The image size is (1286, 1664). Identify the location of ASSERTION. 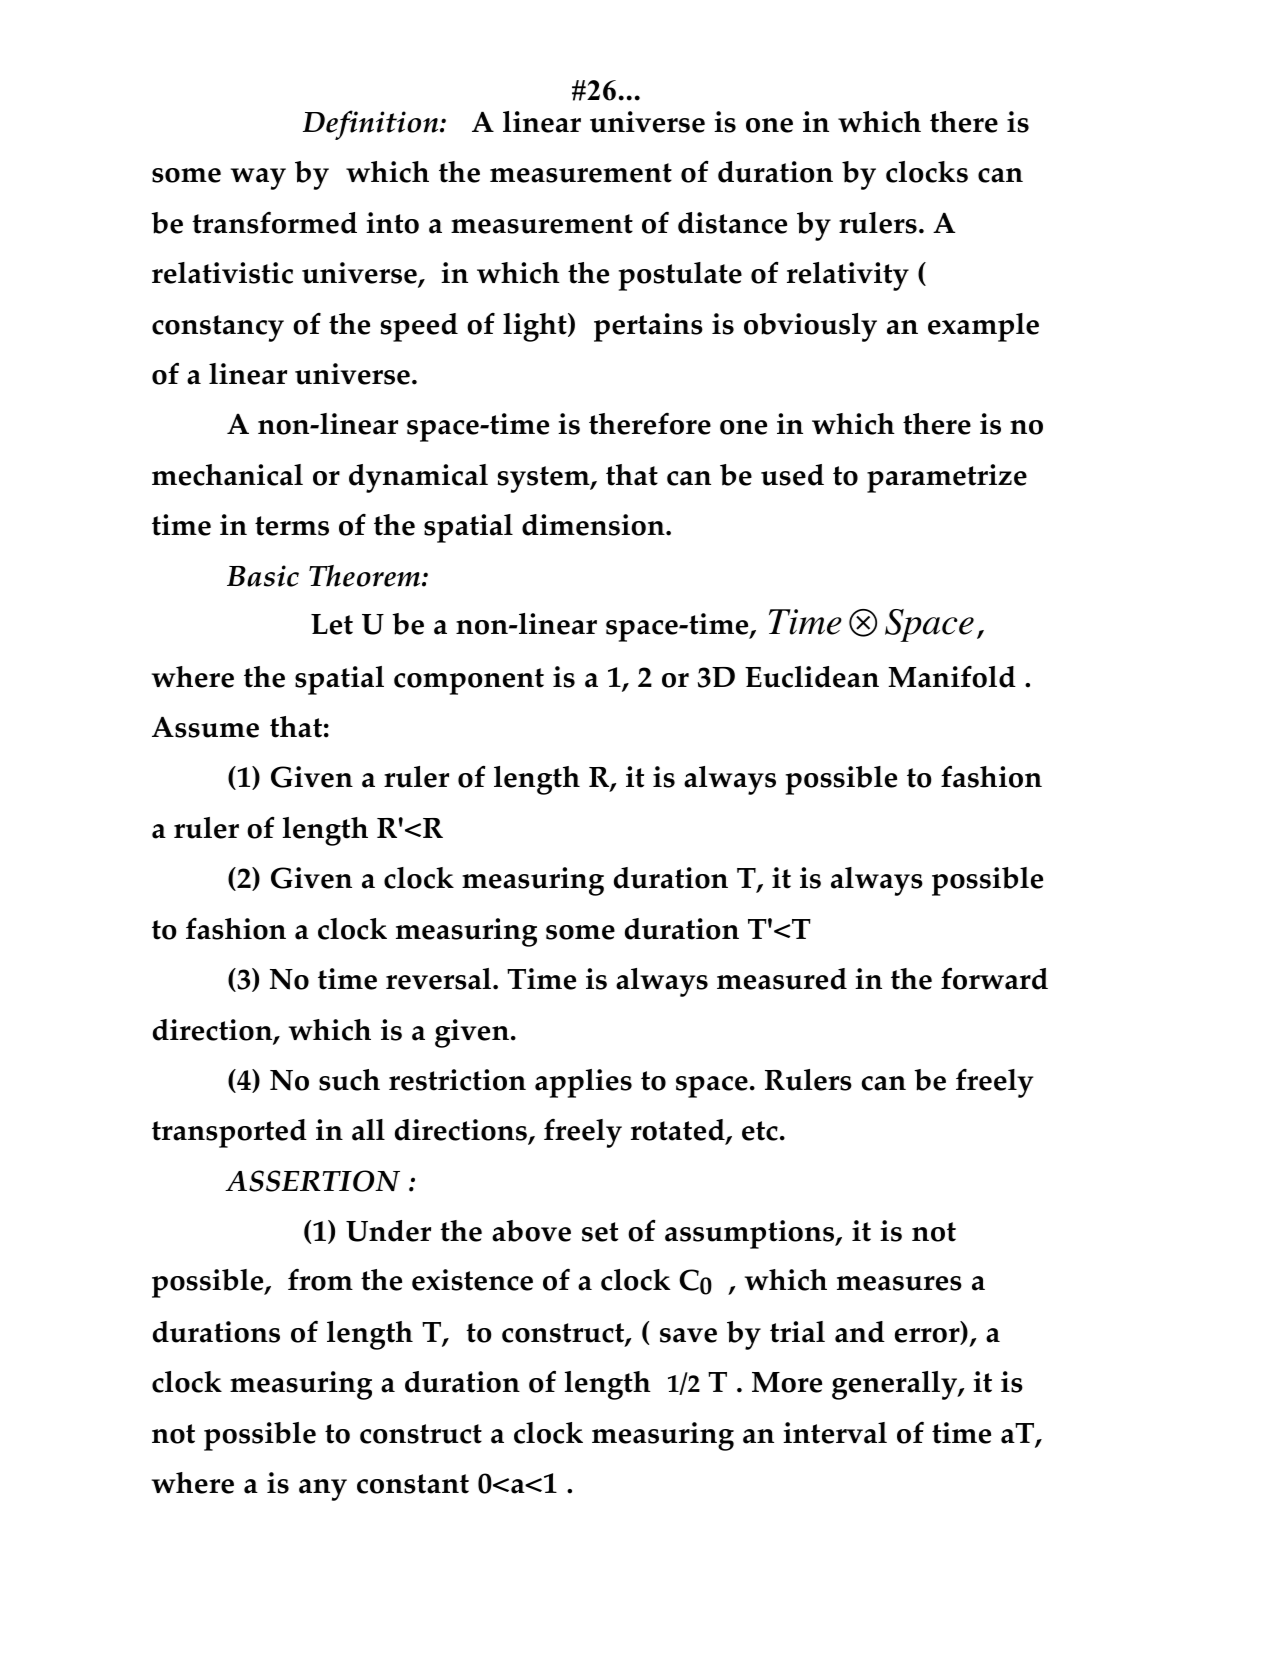
(312, 1181).
